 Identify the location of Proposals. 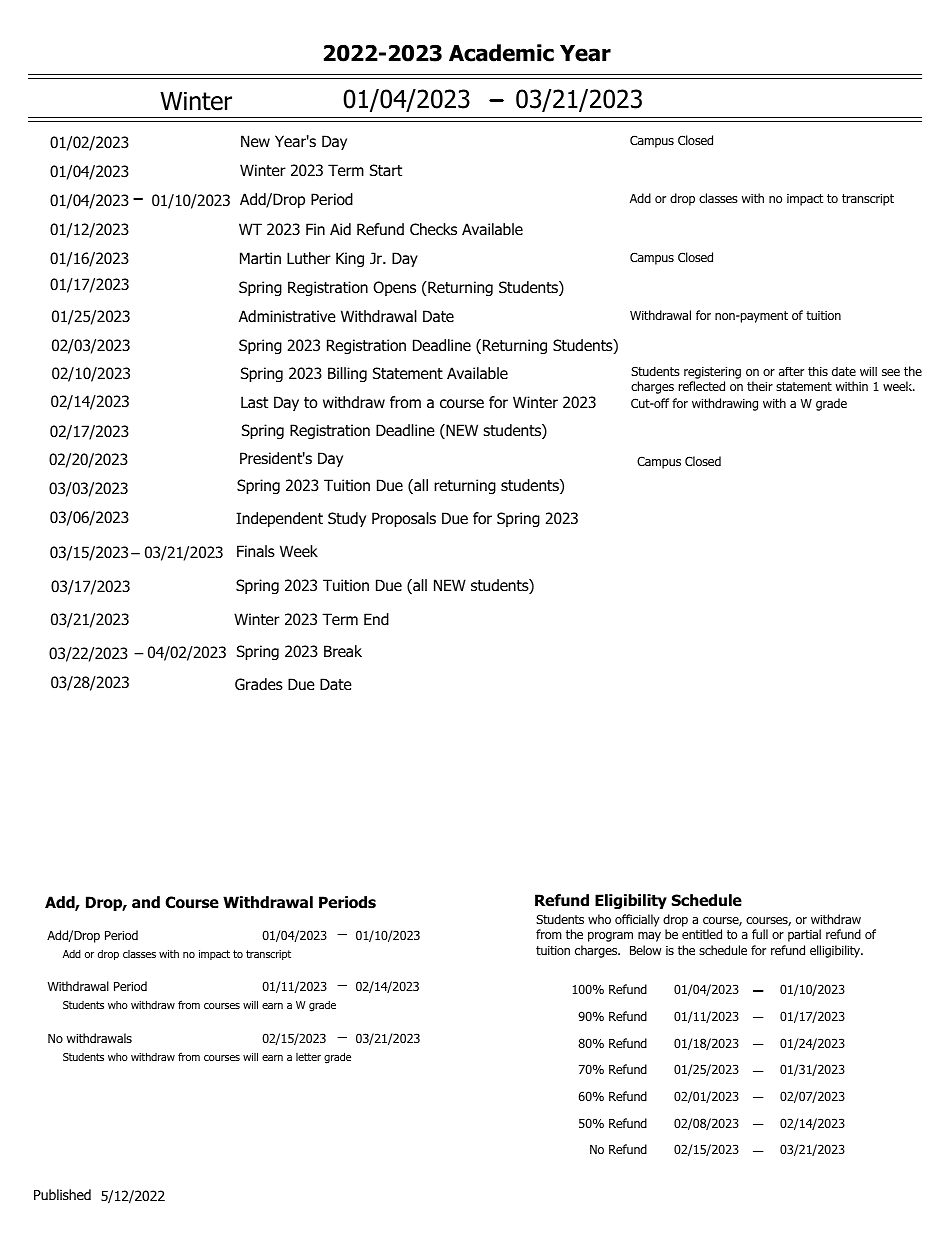
(404, 519).
